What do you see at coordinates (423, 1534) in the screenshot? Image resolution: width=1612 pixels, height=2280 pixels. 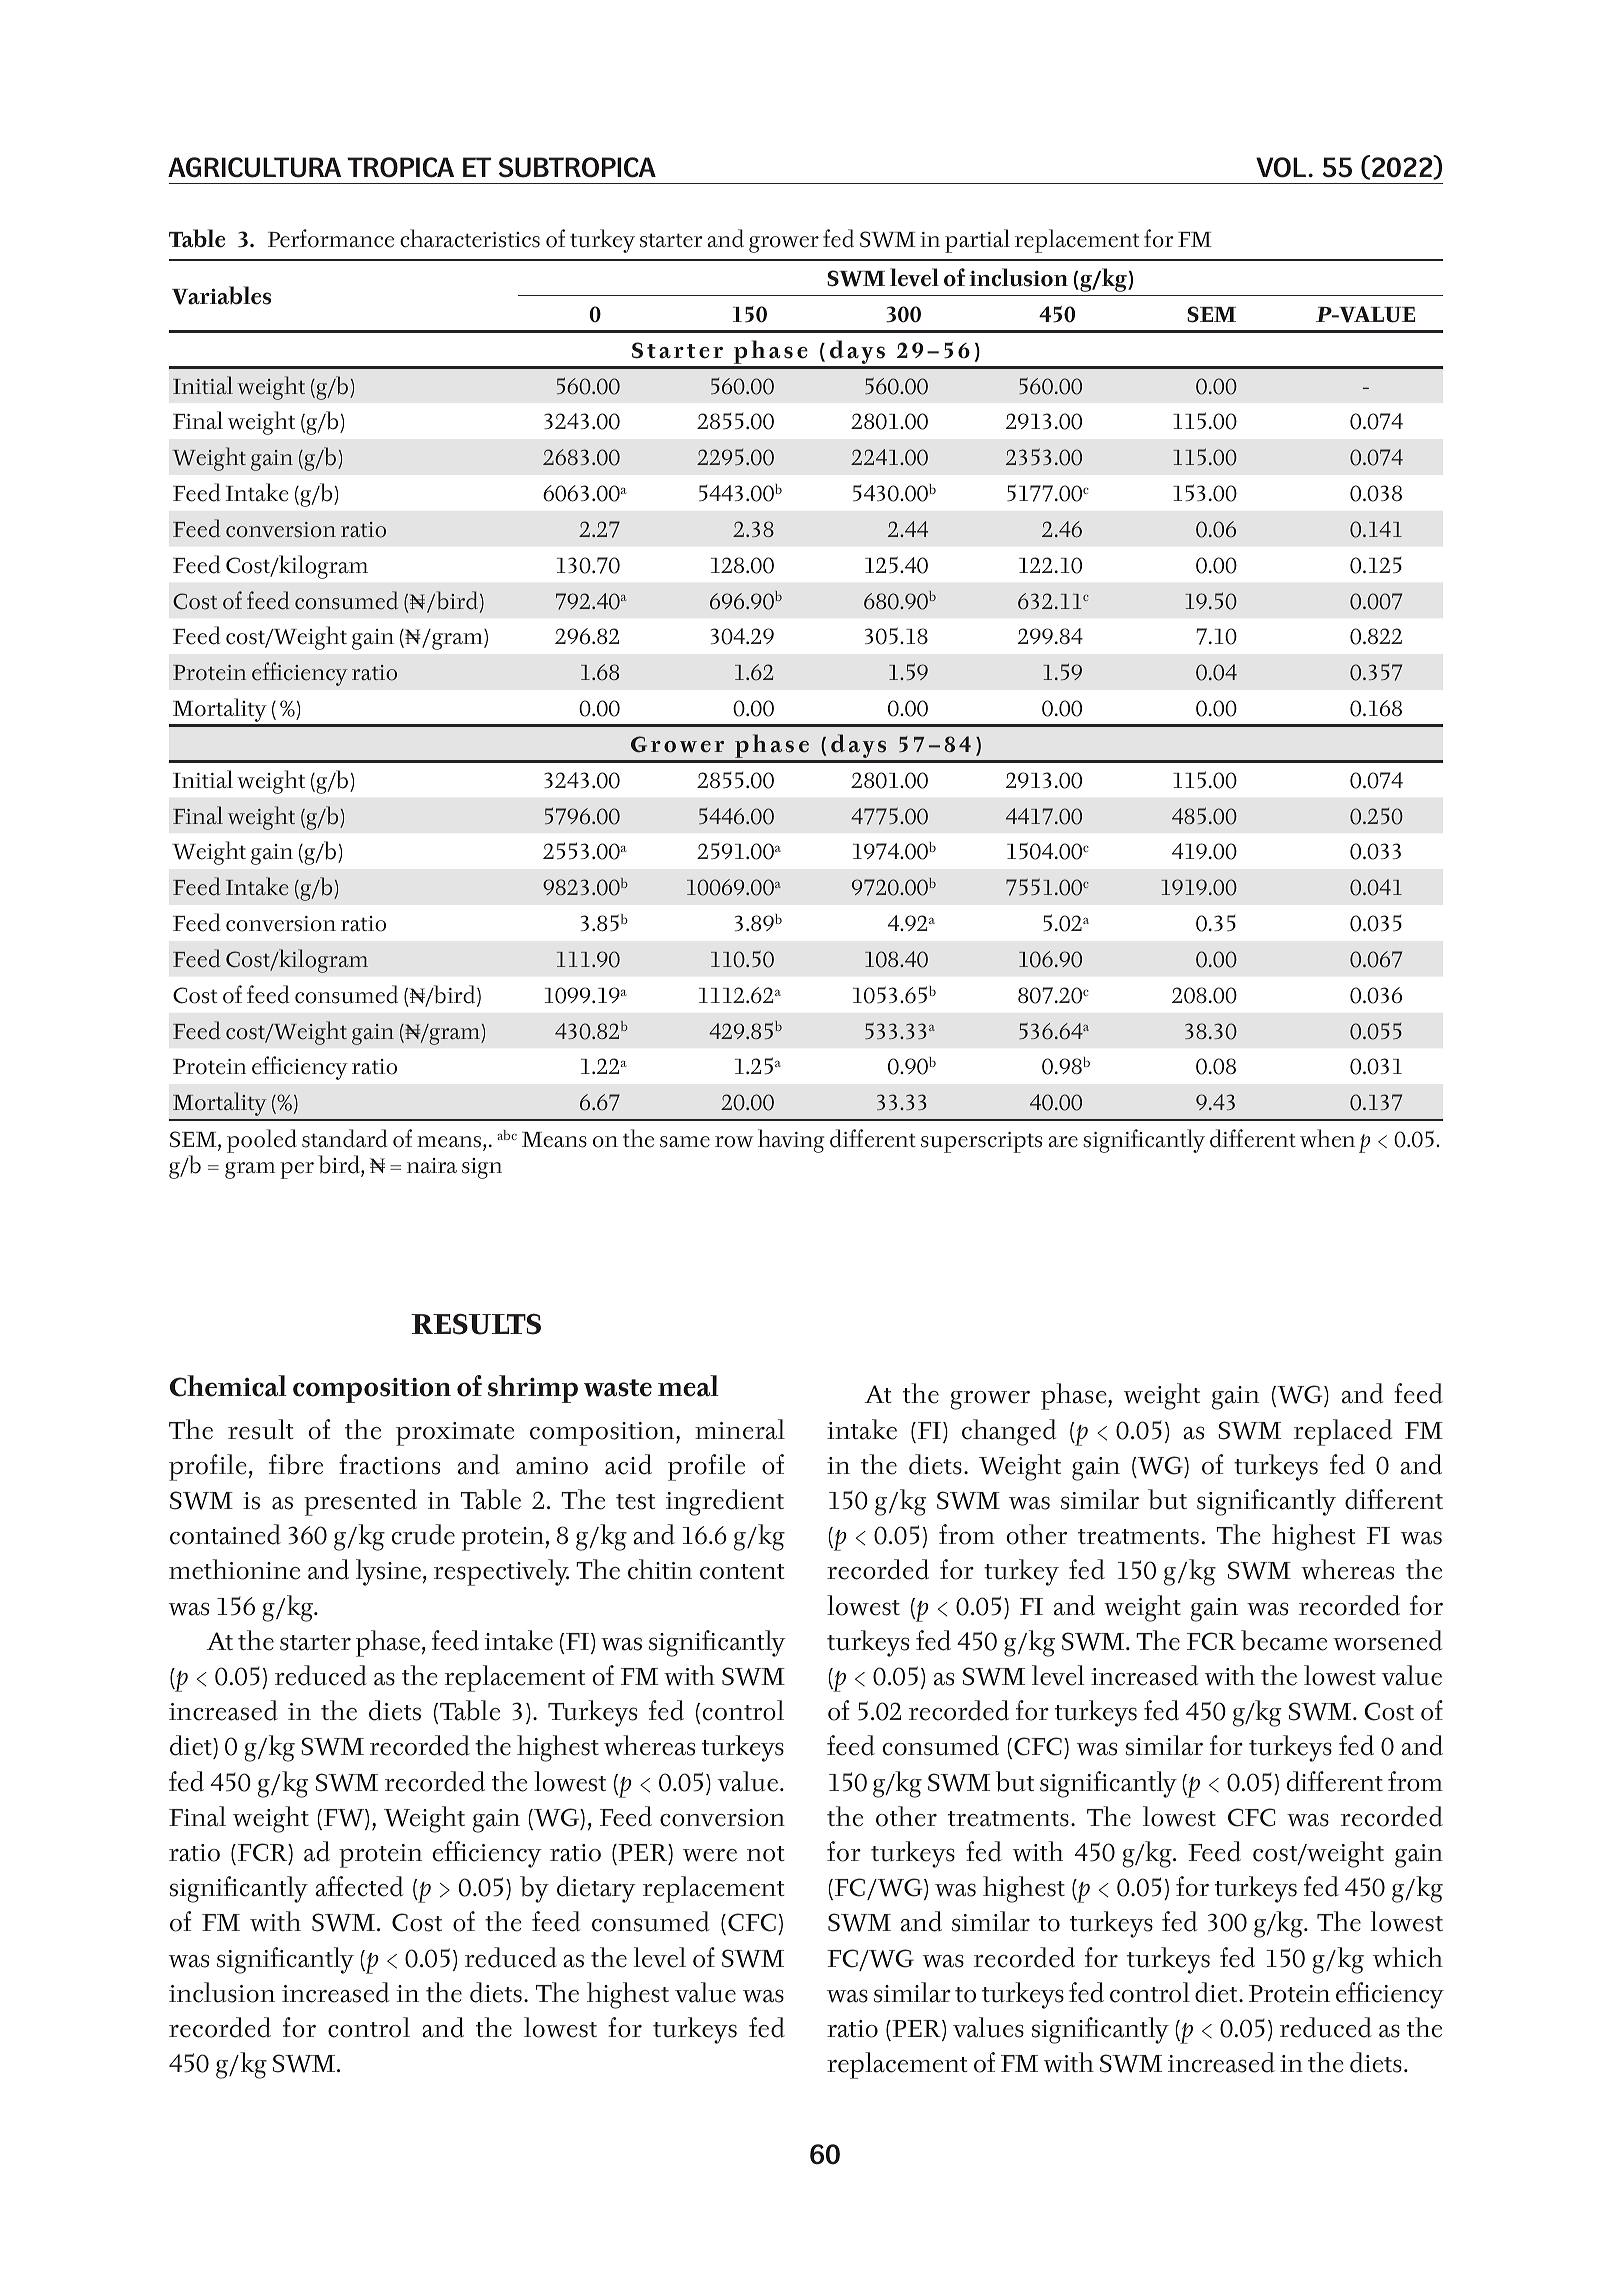 I see `crude` at bounding box center [423, 1534].
